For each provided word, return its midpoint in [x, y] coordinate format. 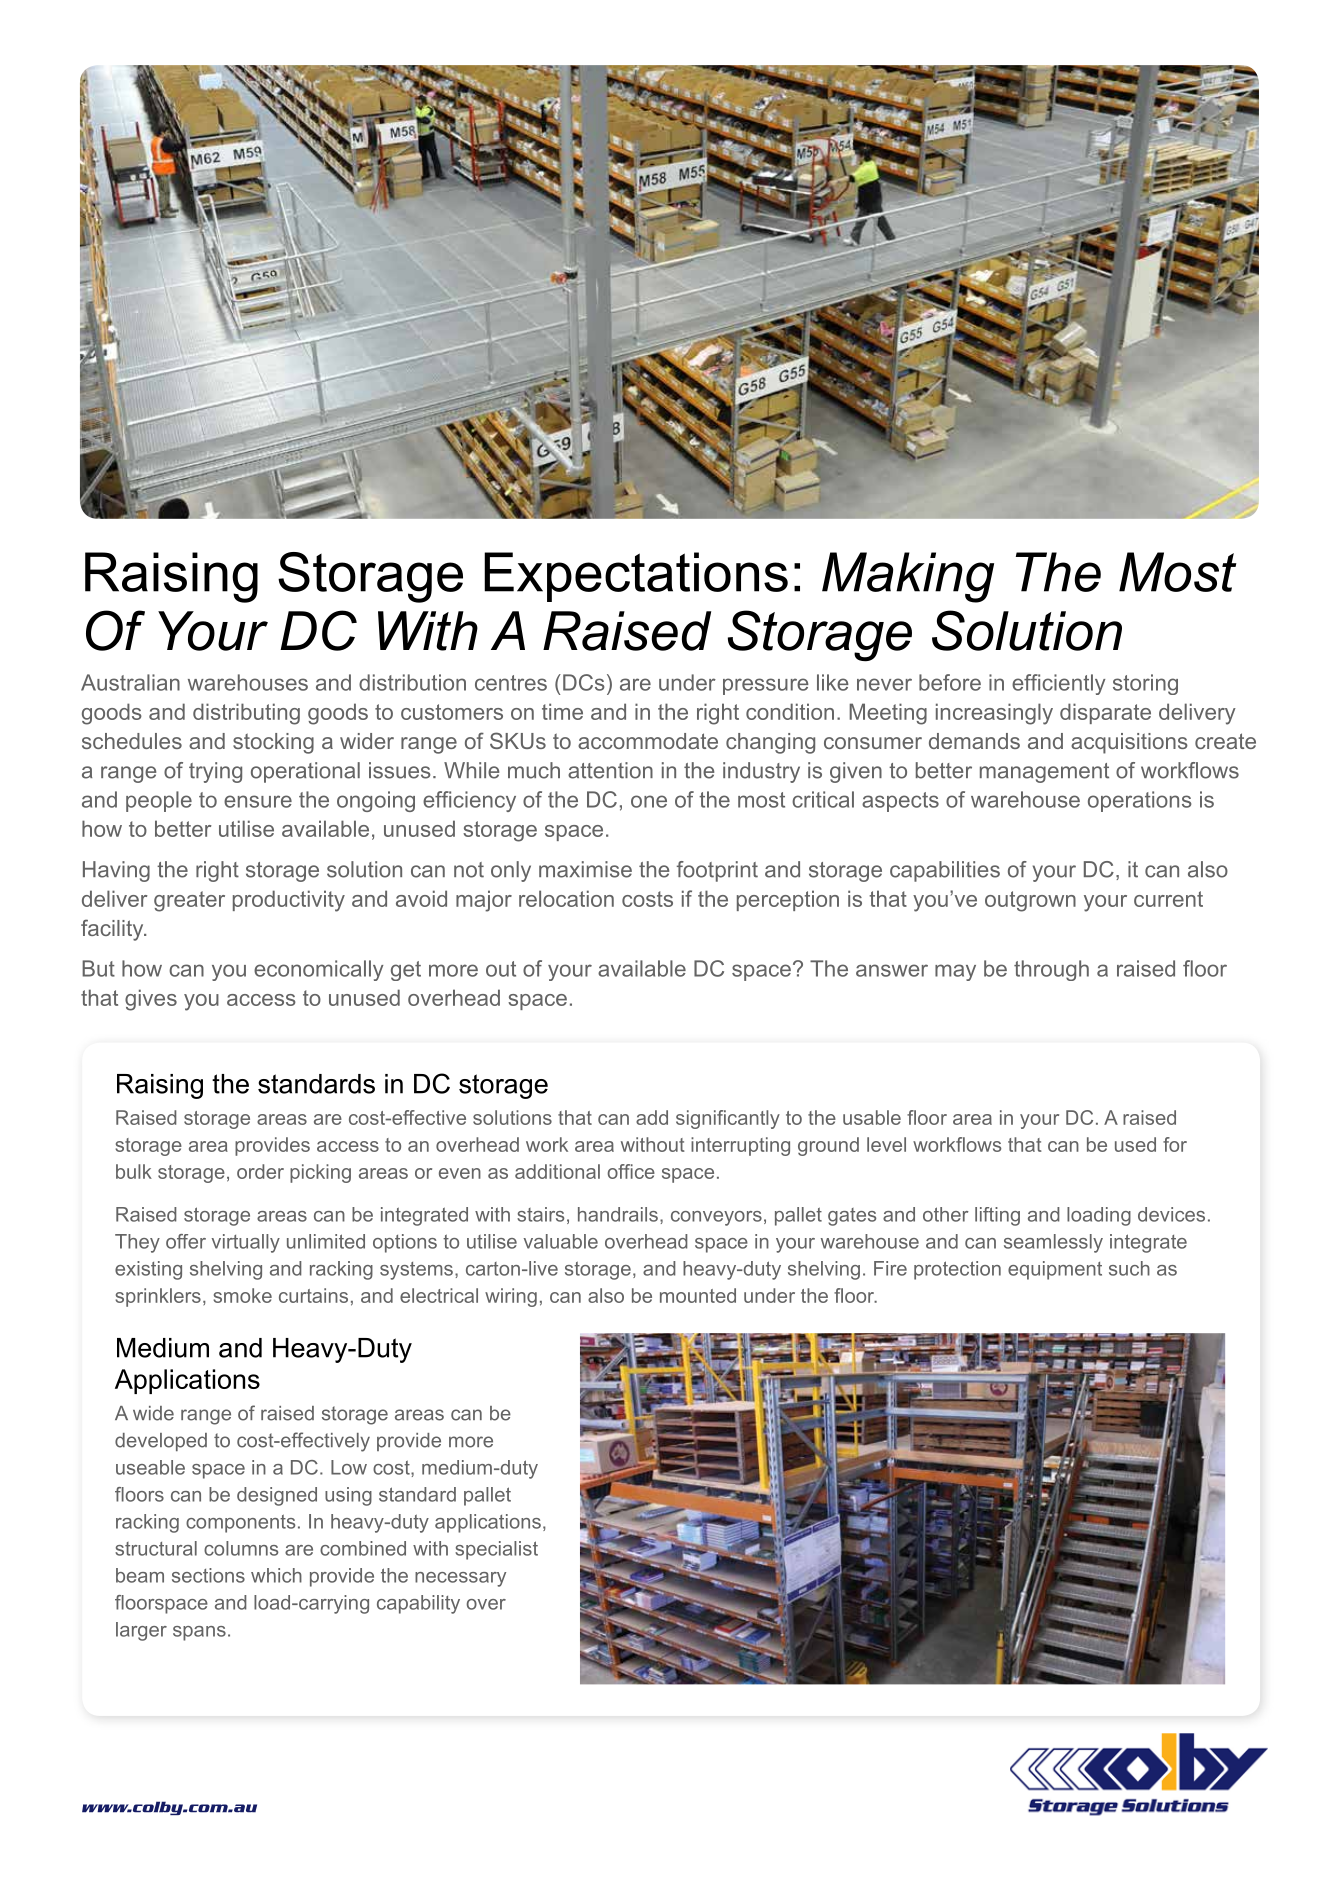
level [886, 1144]
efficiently [1058, 684]
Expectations [636, 577]
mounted [698, 1295]
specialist [496, 1550]
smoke [242, 1295]
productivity [289, 901]
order [260, 1171]
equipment [1055, 1270]
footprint [717, 871]
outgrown [1030, 901]
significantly [728, 1119]
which [276, 1575]
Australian [130, 682]
